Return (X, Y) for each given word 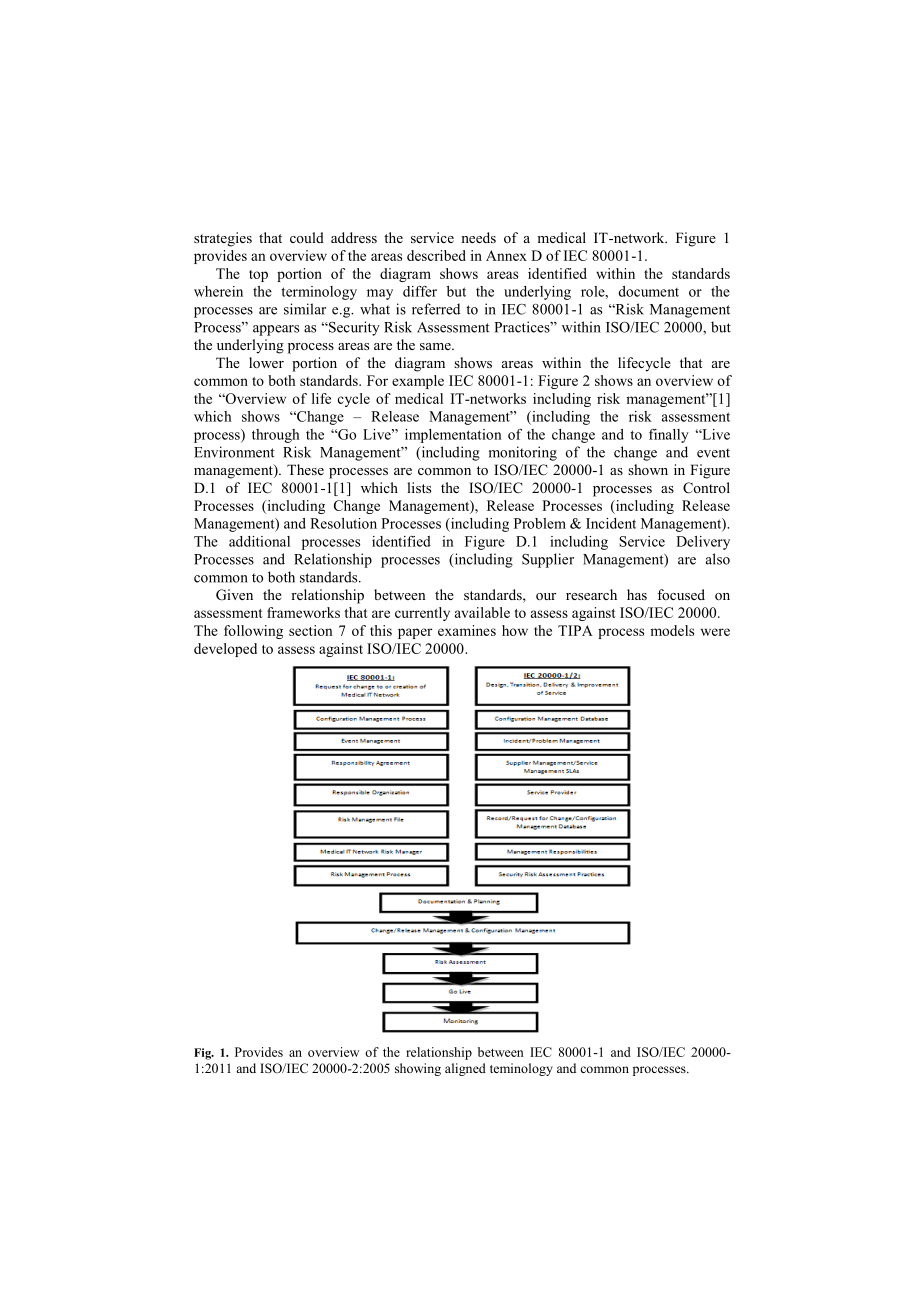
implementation (453, 436)
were (715, 632)
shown (648, 469)
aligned (465, 1069)
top (258, 276)
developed (225, 650)
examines (467, 630)
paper (415, 633)
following (253, 632)
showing (418, 1069)
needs (478, 237)
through (275, 436)
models (672, 630)
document (648, 291)
